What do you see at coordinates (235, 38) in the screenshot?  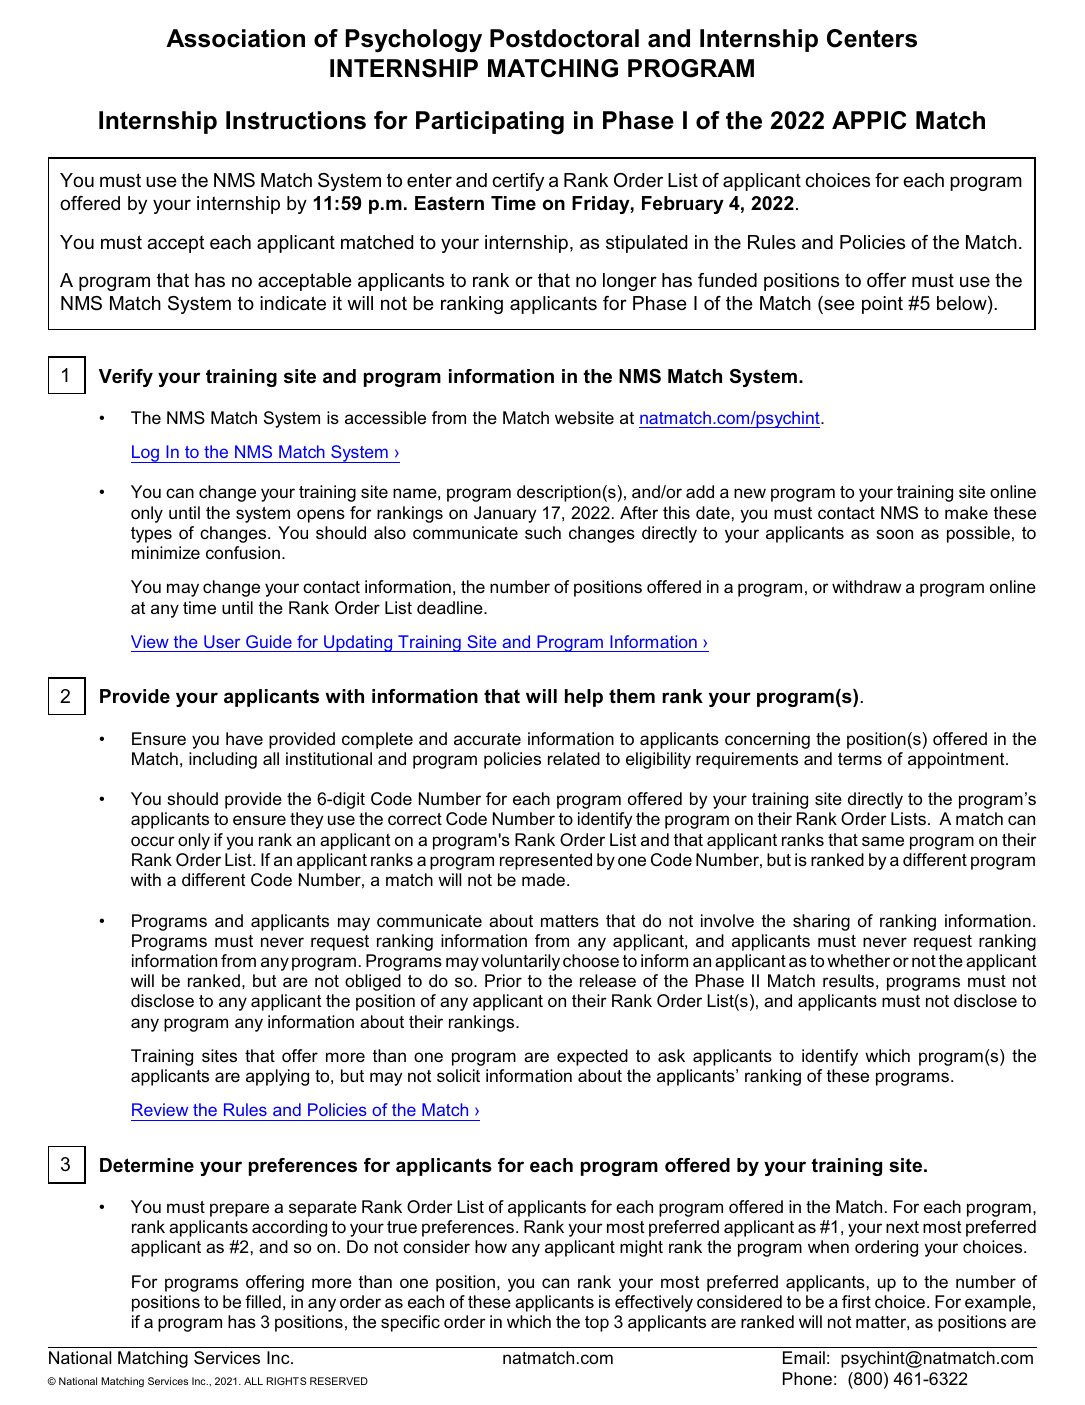 I see `Association` at bounding box center [235, 38].
